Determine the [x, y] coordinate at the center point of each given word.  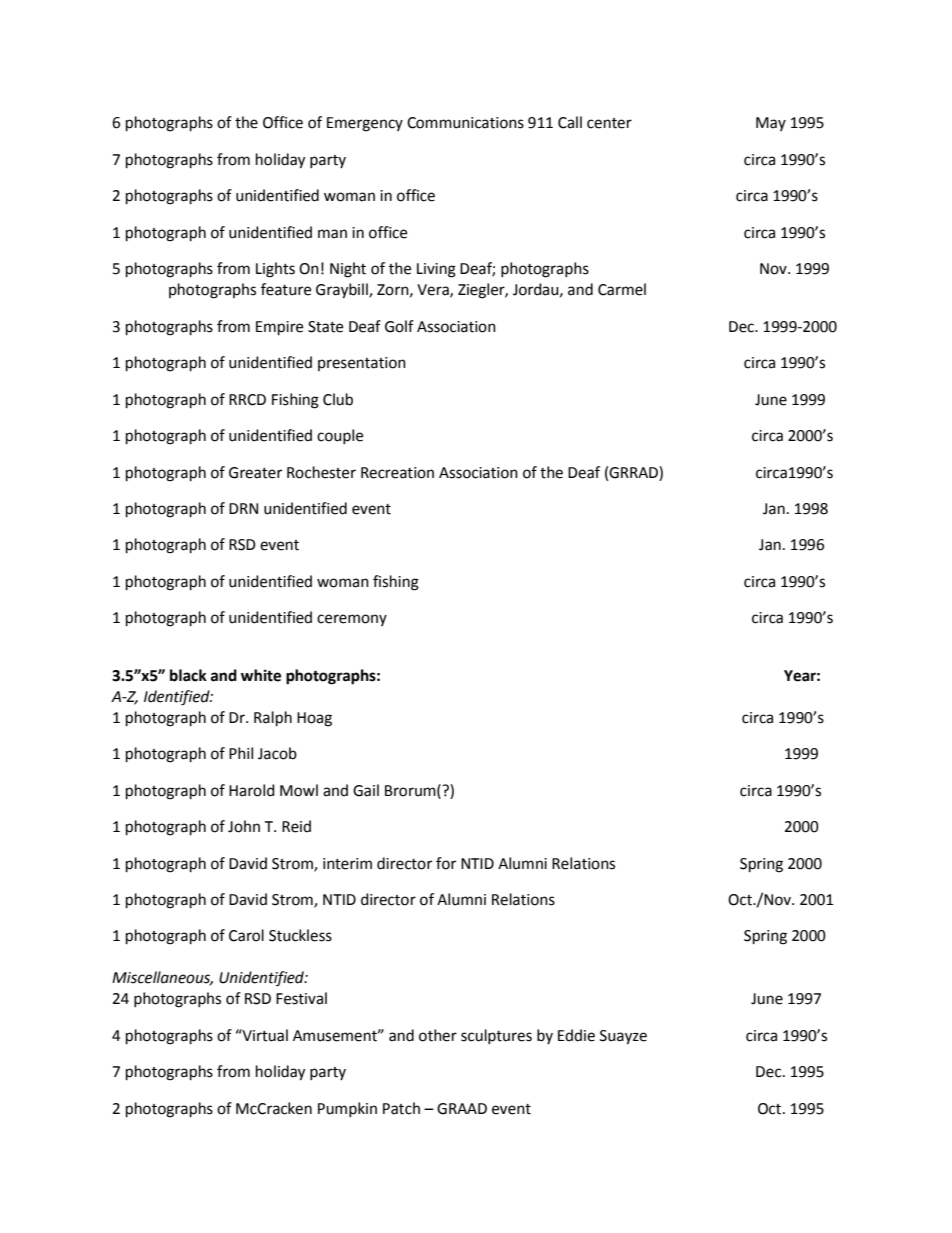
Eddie [576, 1035]
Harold [252, 790]
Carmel [622, 289]
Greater [255, 473]
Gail [366, 790]
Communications [465, 123]
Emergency [365, 124]
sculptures [496, 1036]
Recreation [397, 473]
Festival [301, 998]
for [446, 863]
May [771, 124]
